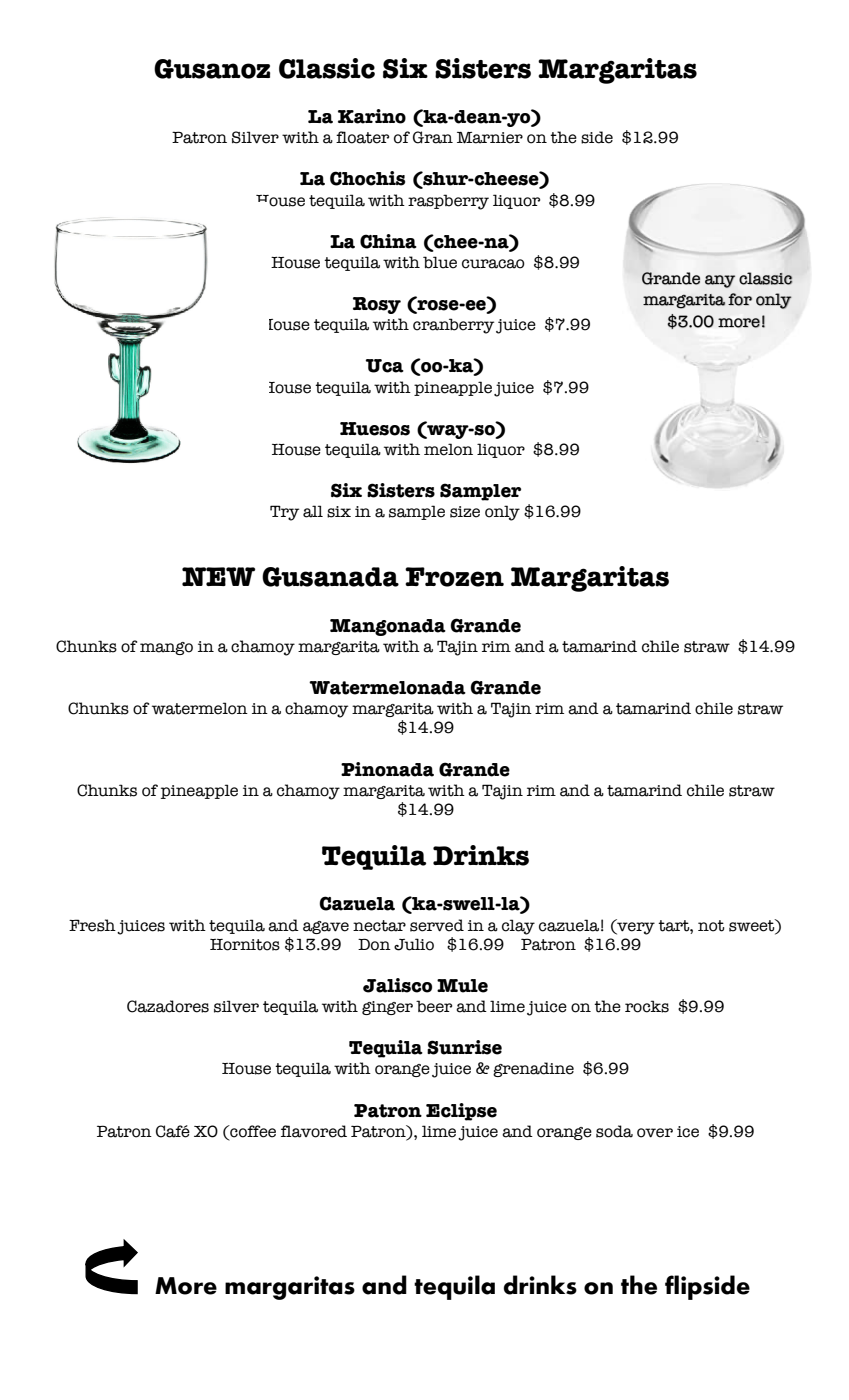 This image has height=1400, width=849. I want to click on agave, so click(326, 927).
